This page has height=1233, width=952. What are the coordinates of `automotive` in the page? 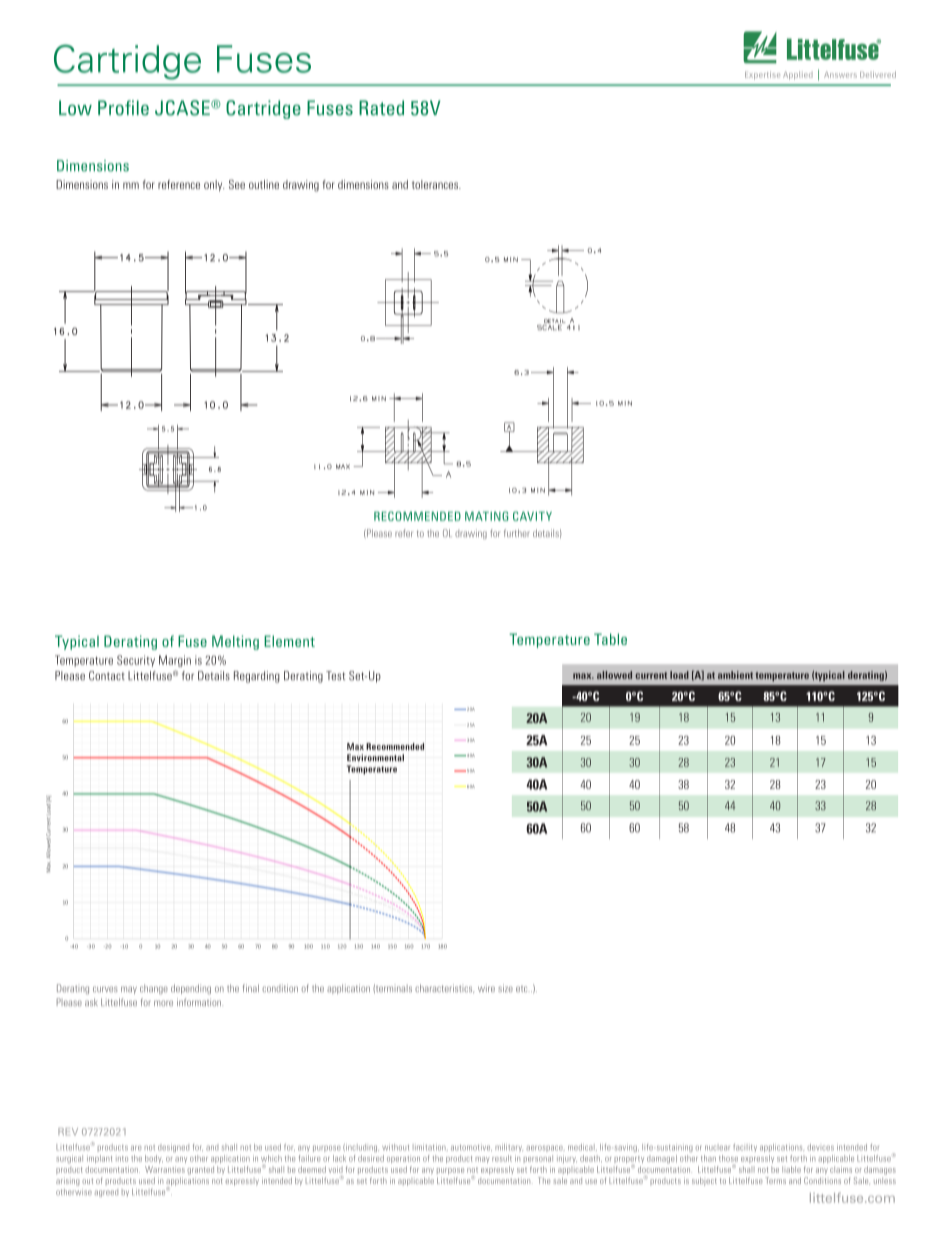 It's located at (471, 1148).
